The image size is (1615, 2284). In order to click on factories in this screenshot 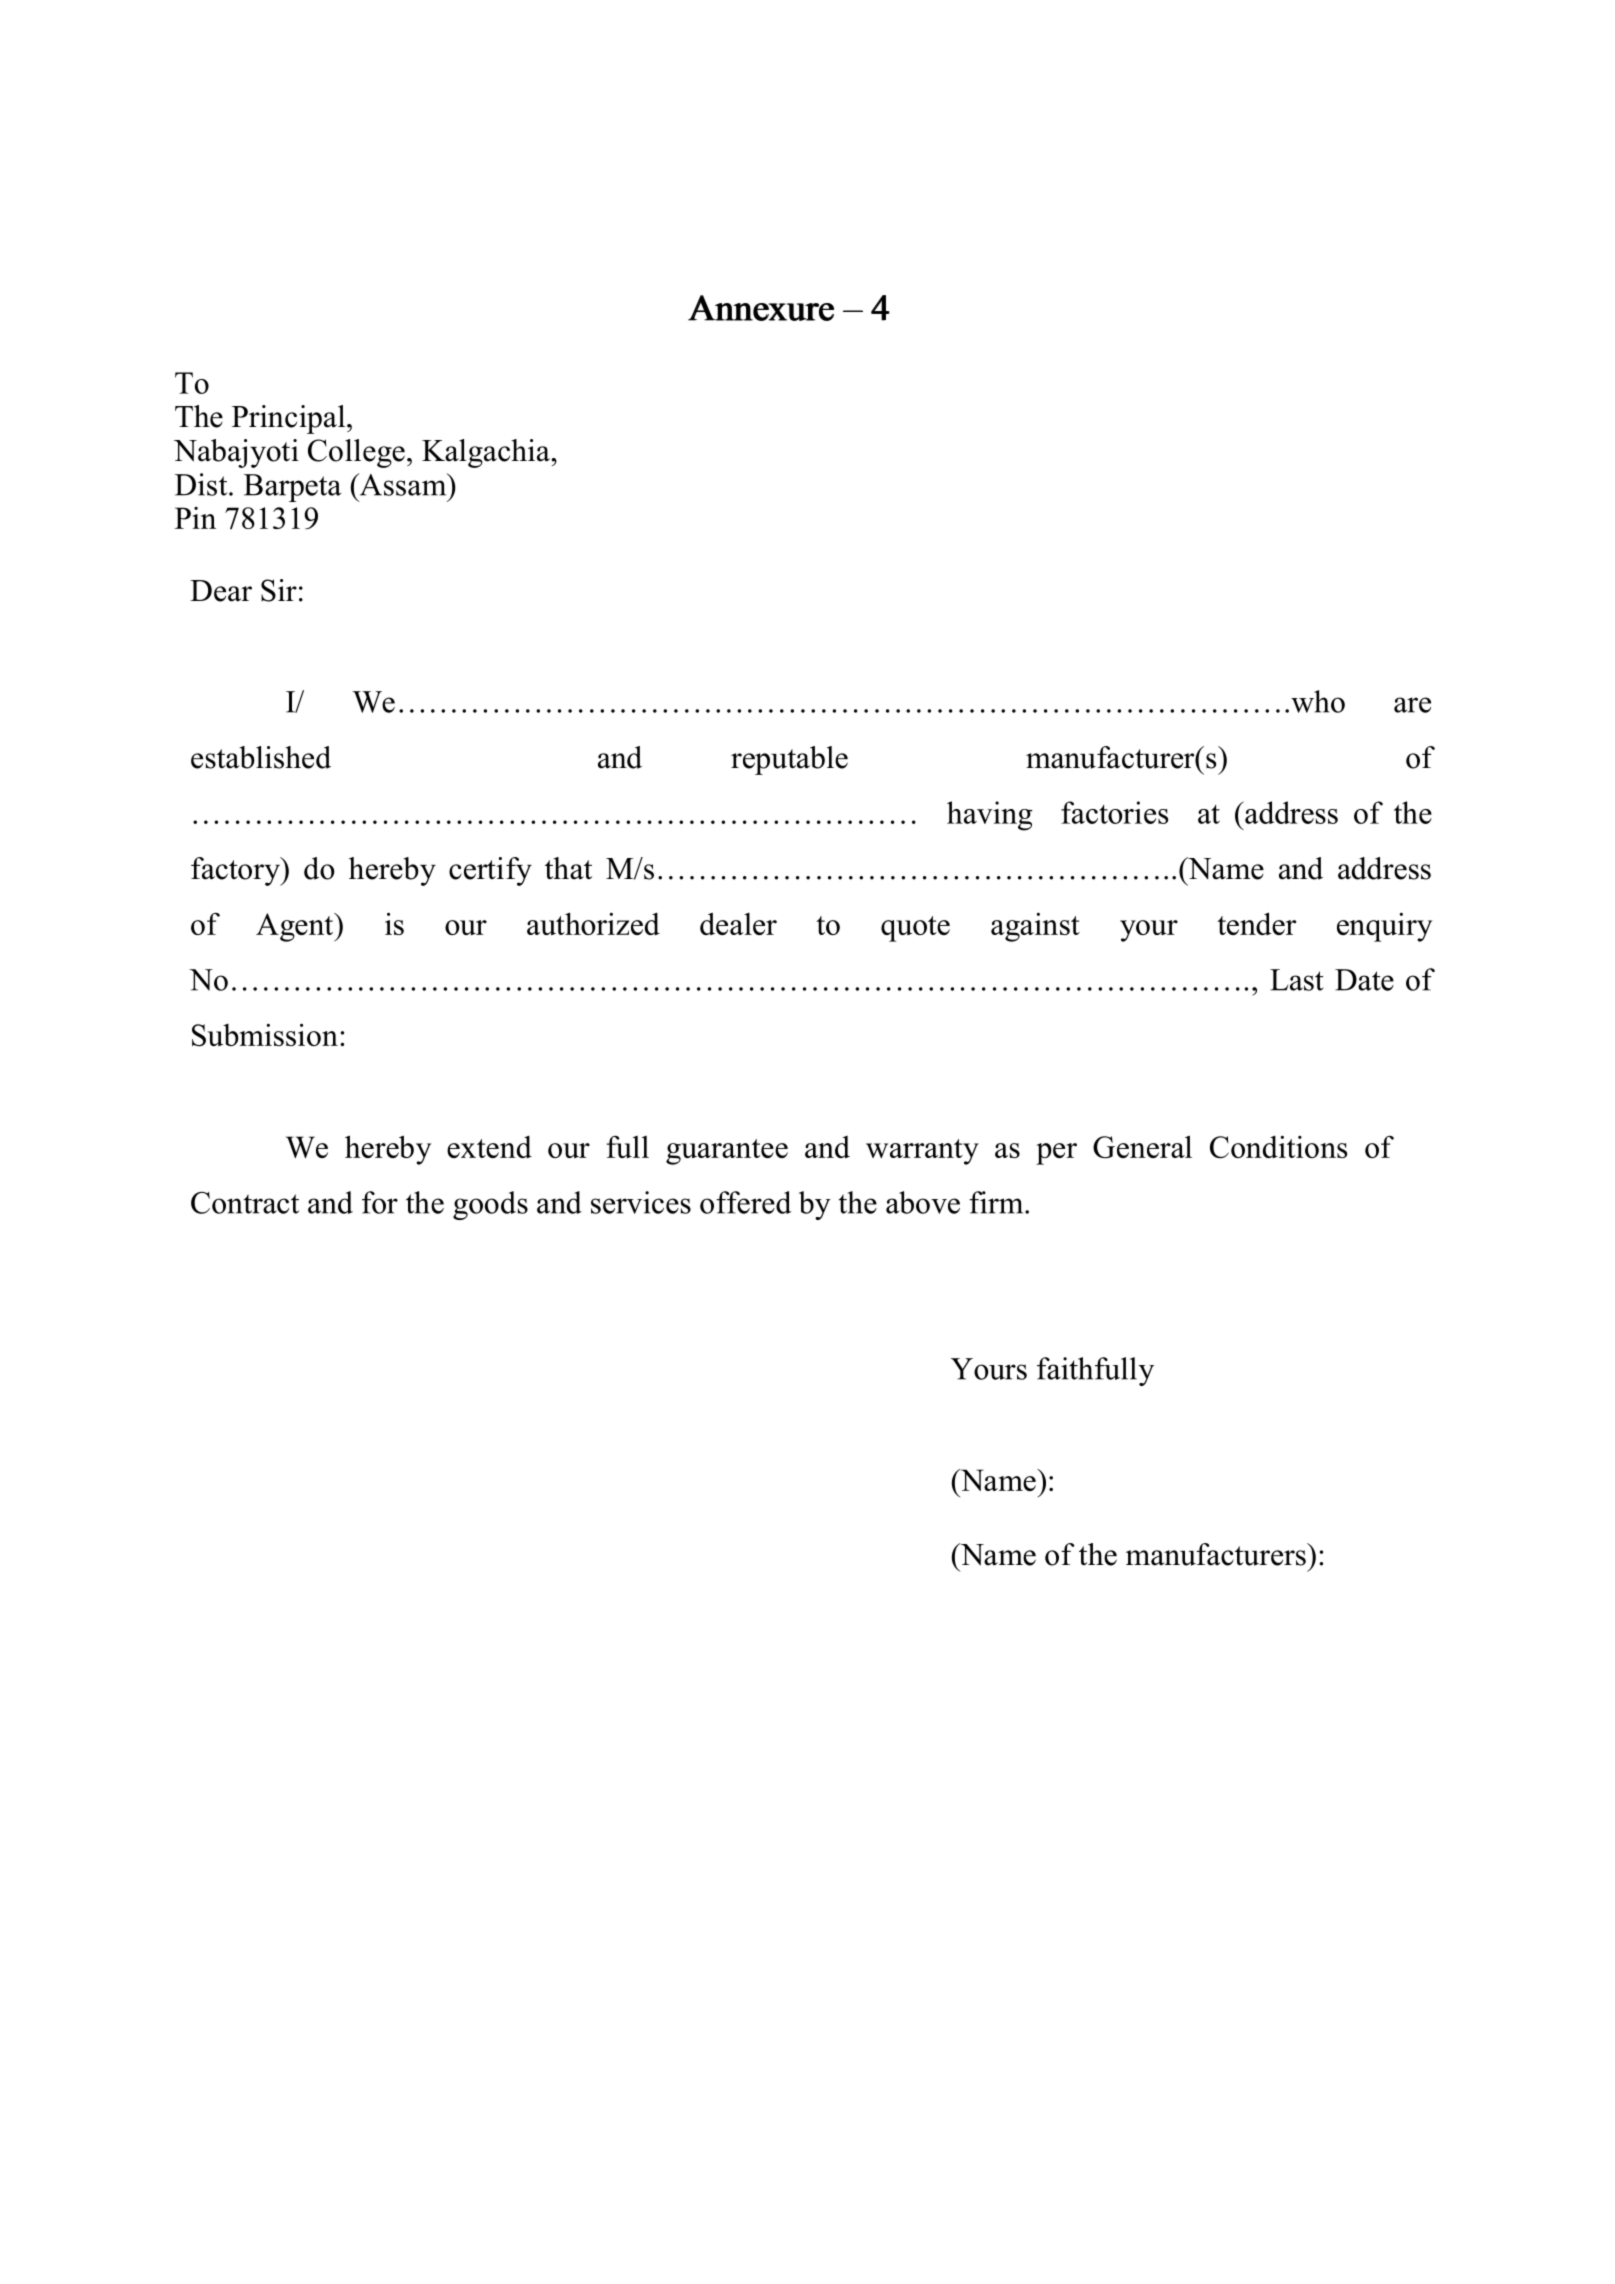, I will do `click(1114, 812)`.
